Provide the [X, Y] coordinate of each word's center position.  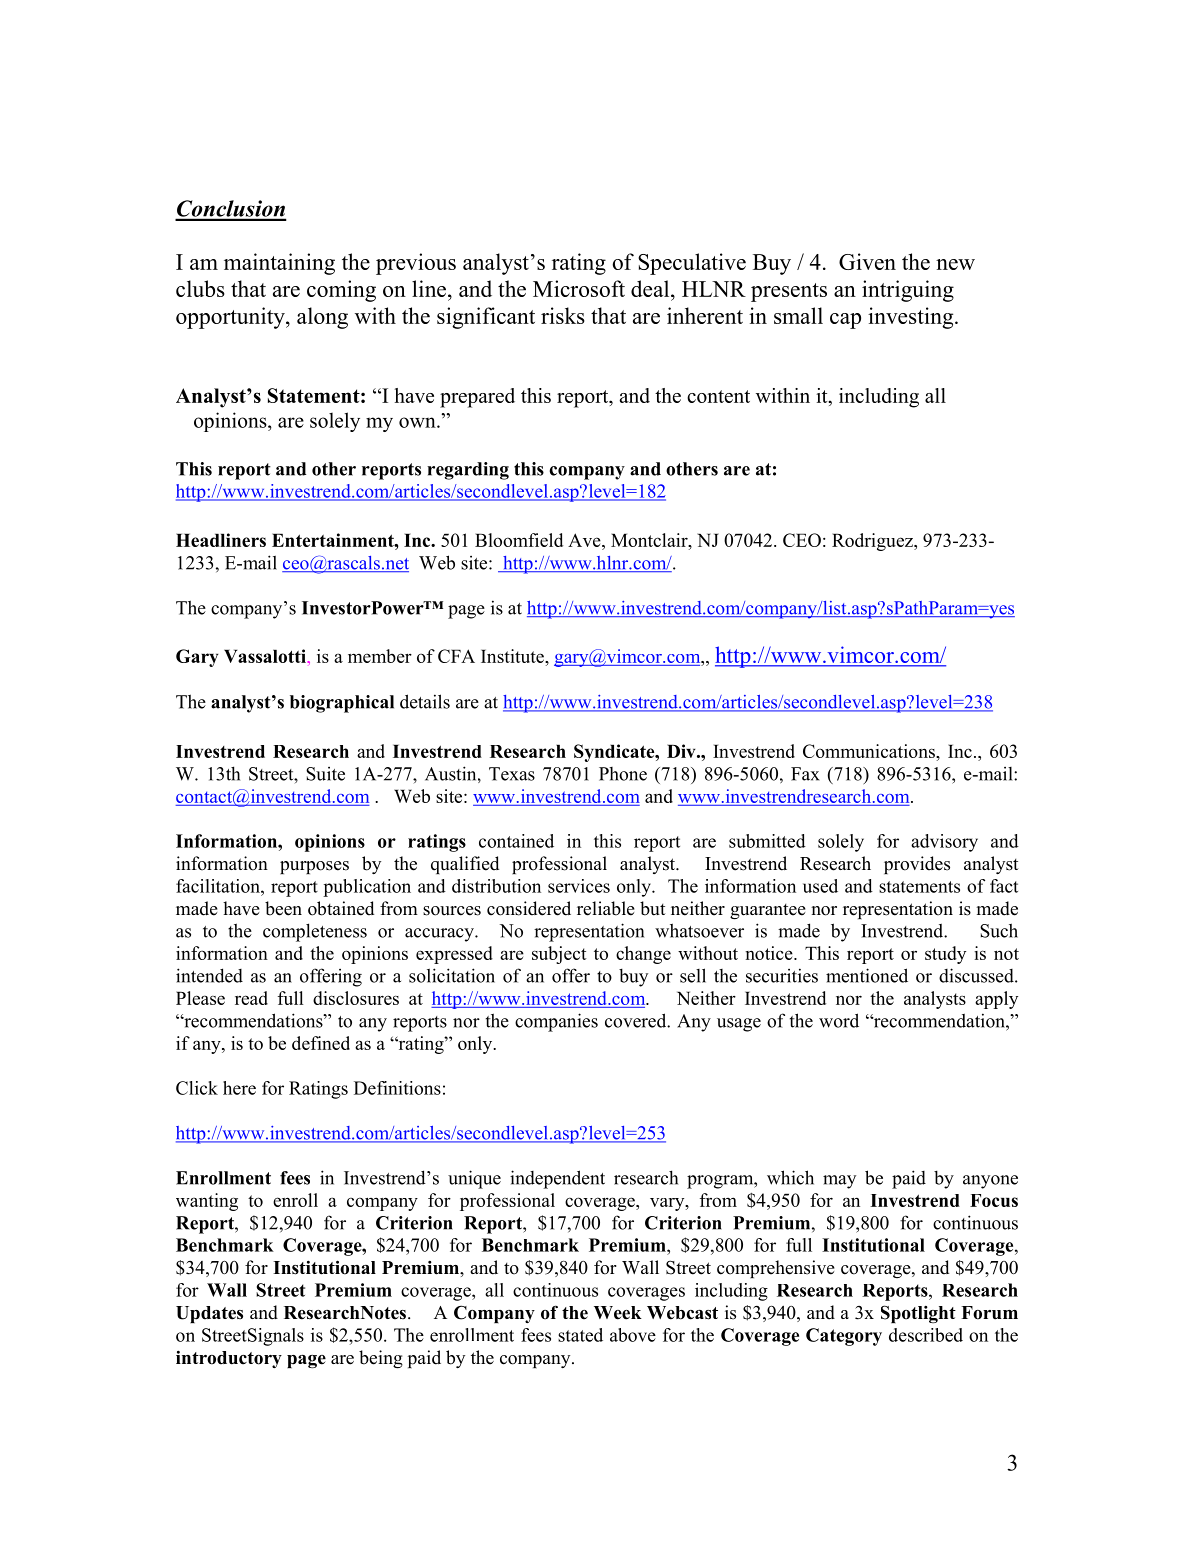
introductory [229, 1359]
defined [321, 1043]
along [322, 318]
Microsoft [579, 288]
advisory [944, 843]
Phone [623, 774]
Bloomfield [519, 540]
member [380, 656]
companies [556, 1022]
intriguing [908, 291]
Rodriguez [873, 542]
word [839, 1020]
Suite [325, 774]
